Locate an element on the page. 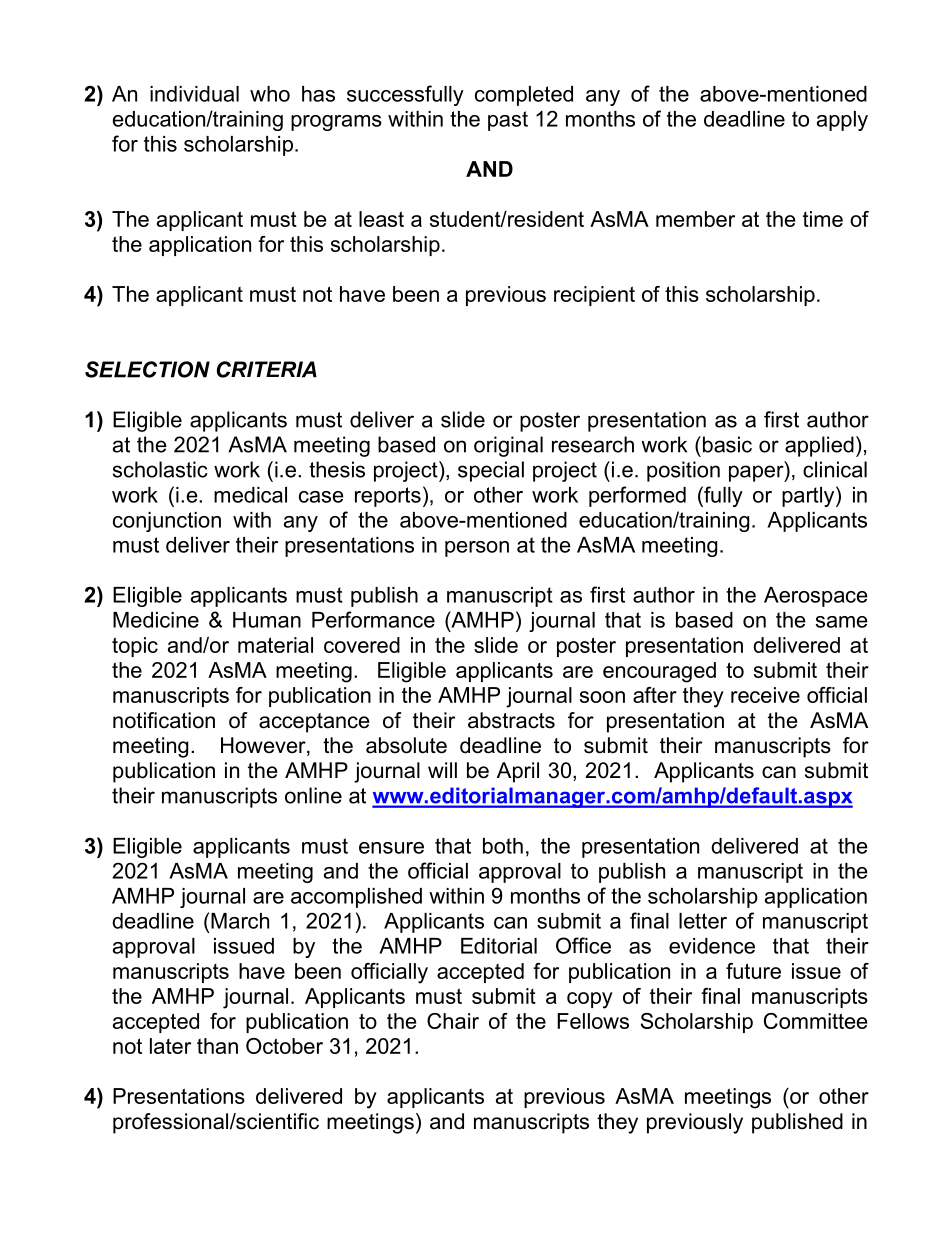 Image resolution: width=952 pixels, height=1233 pixels. original is located at coordinates (508, 446).
